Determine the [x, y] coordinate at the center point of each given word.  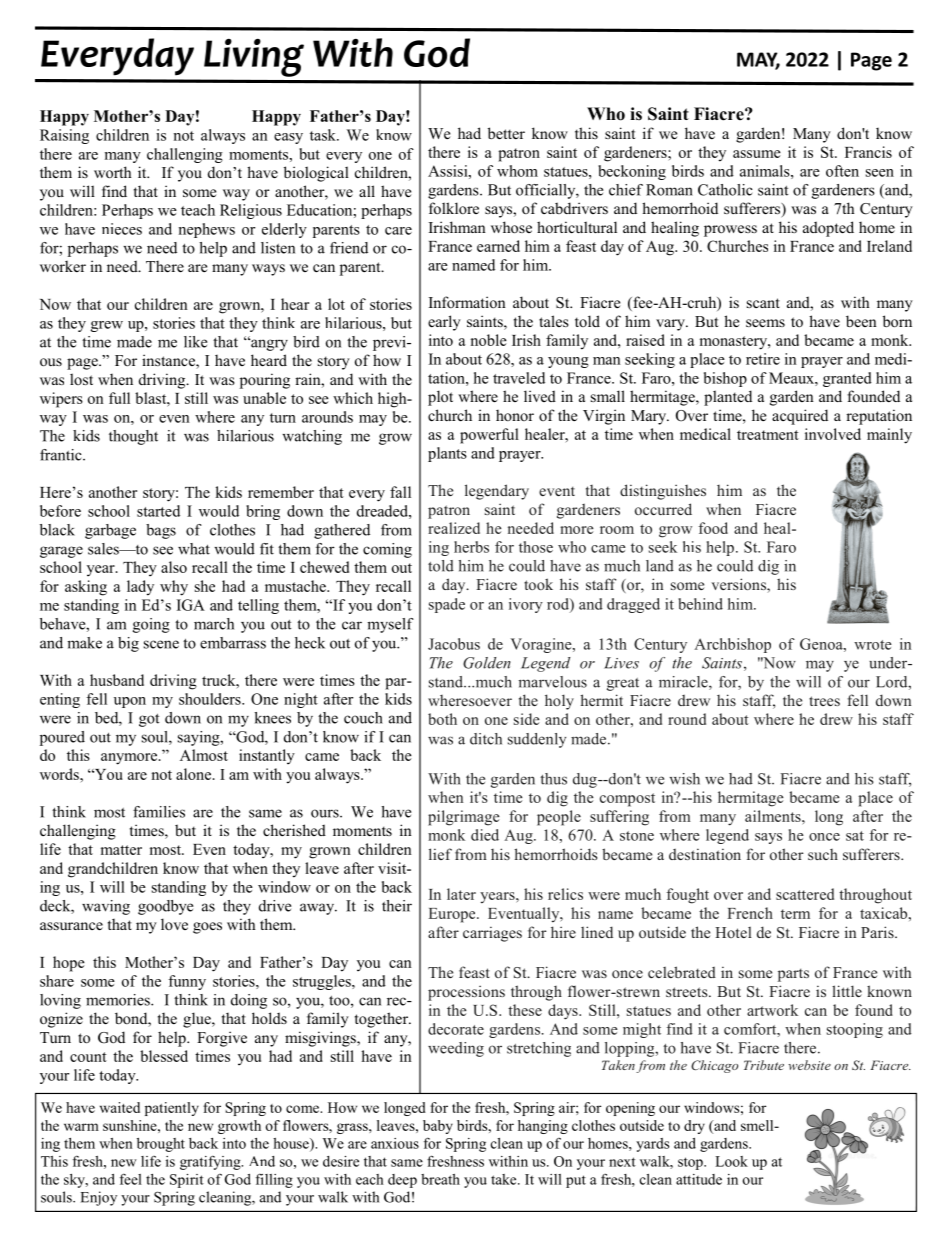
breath [440, 1179]
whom [517, 171]
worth [112, 172]
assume [757, 154]
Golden [487, 663]
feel [131, 1179]
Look [731, 1161]
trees [824, 701]
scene [161, 644]
